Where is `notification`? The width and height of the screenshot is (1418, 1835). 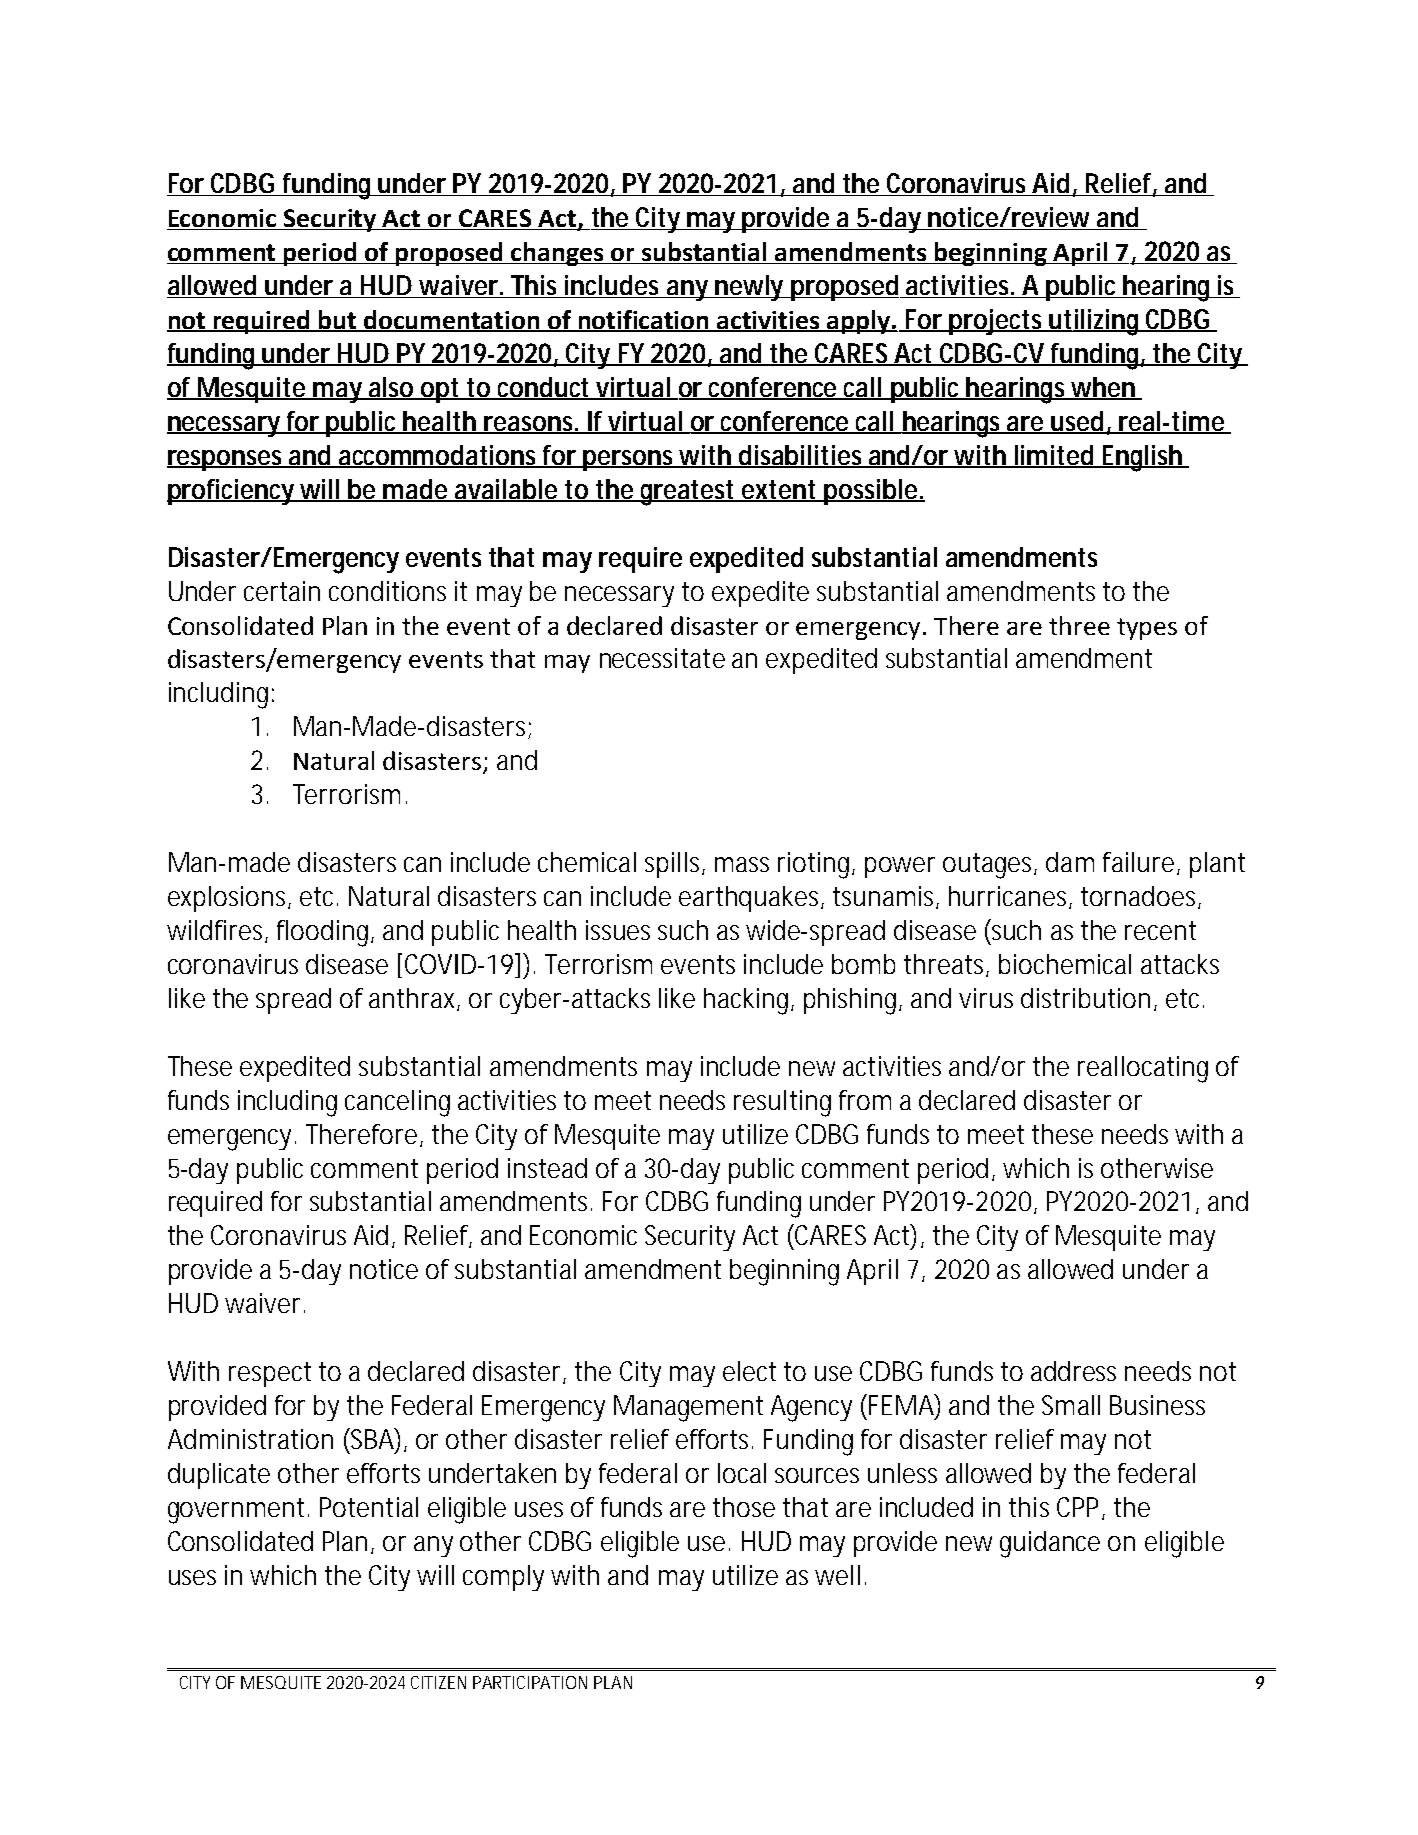 notification is located at coordinates (644, 321).
